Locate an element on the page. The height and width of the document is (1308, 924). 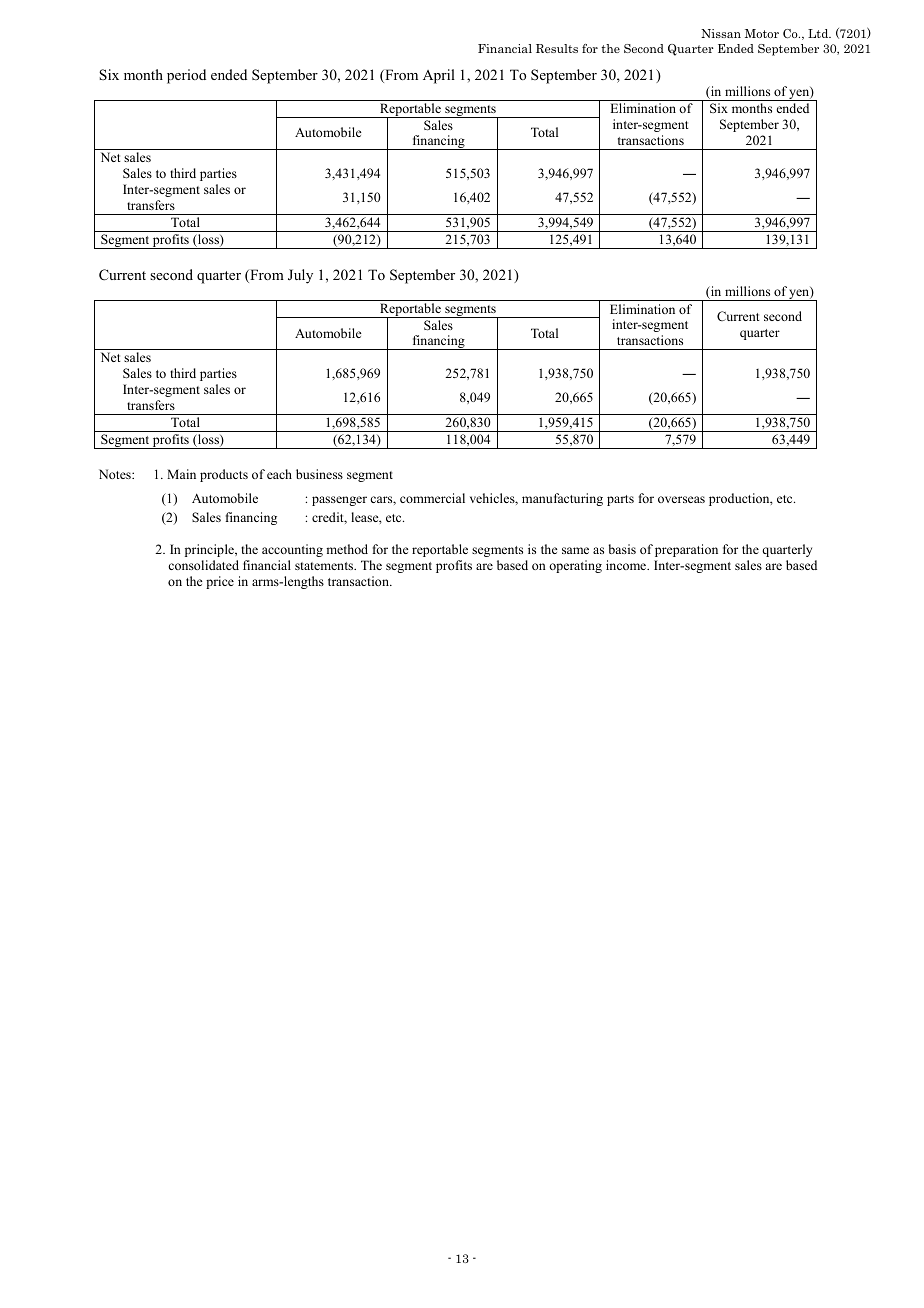
Results is located at coordinates (557, 48).
